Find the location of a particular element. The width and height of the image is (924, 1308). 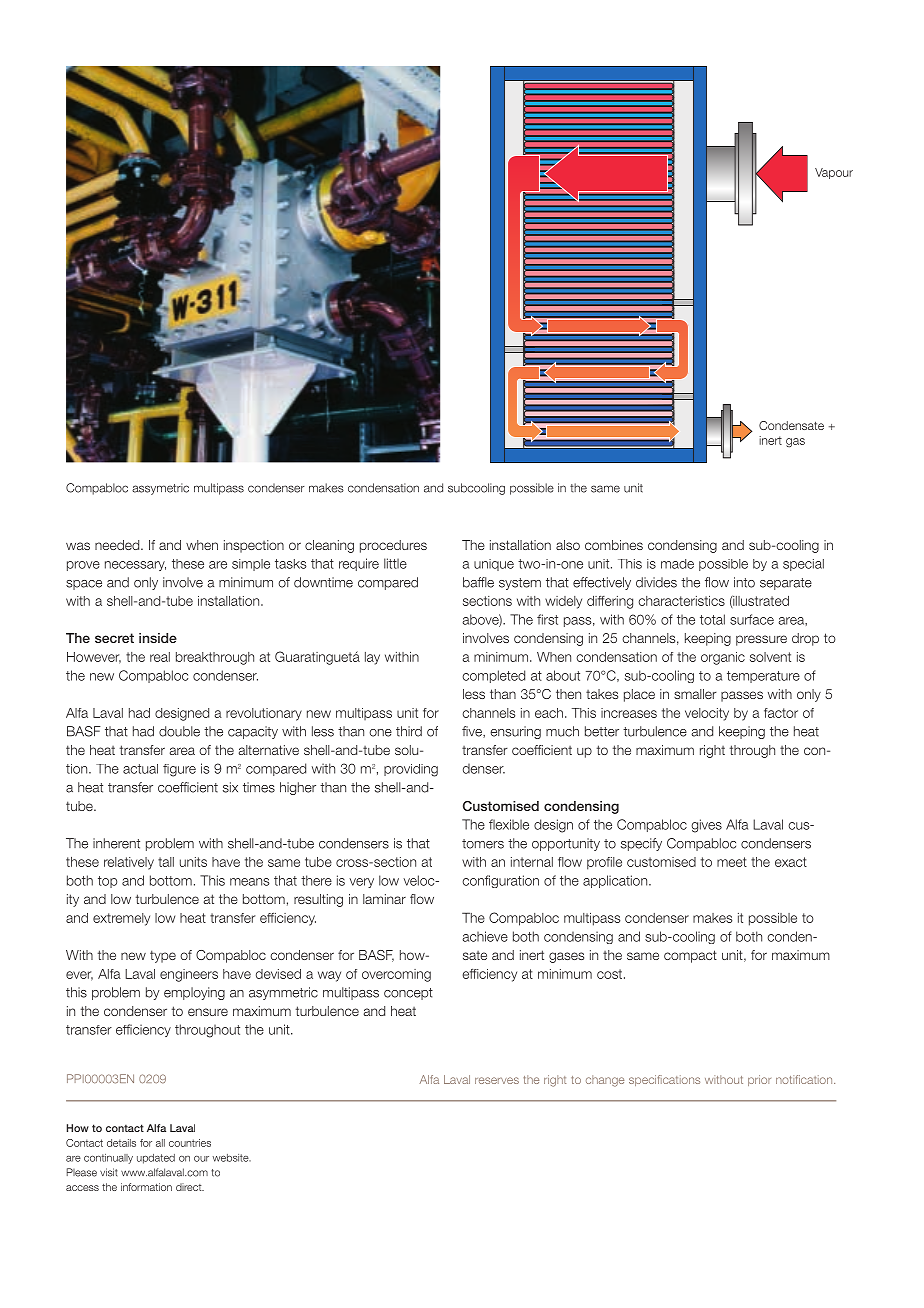

assymetric is located at coordinates (160, 489).
